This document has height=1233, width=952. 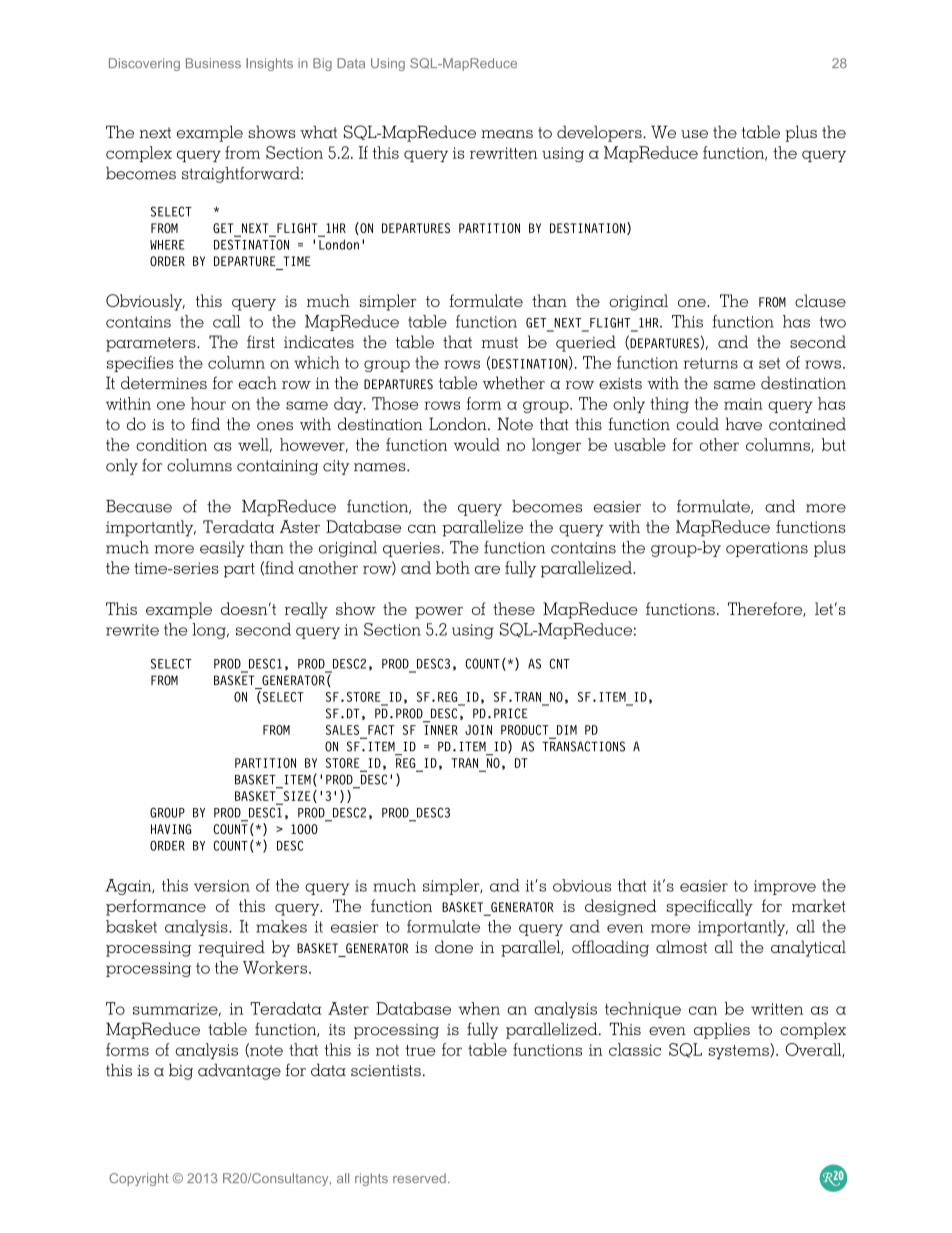 I want to click on improve, so click(x=785, y=887).
